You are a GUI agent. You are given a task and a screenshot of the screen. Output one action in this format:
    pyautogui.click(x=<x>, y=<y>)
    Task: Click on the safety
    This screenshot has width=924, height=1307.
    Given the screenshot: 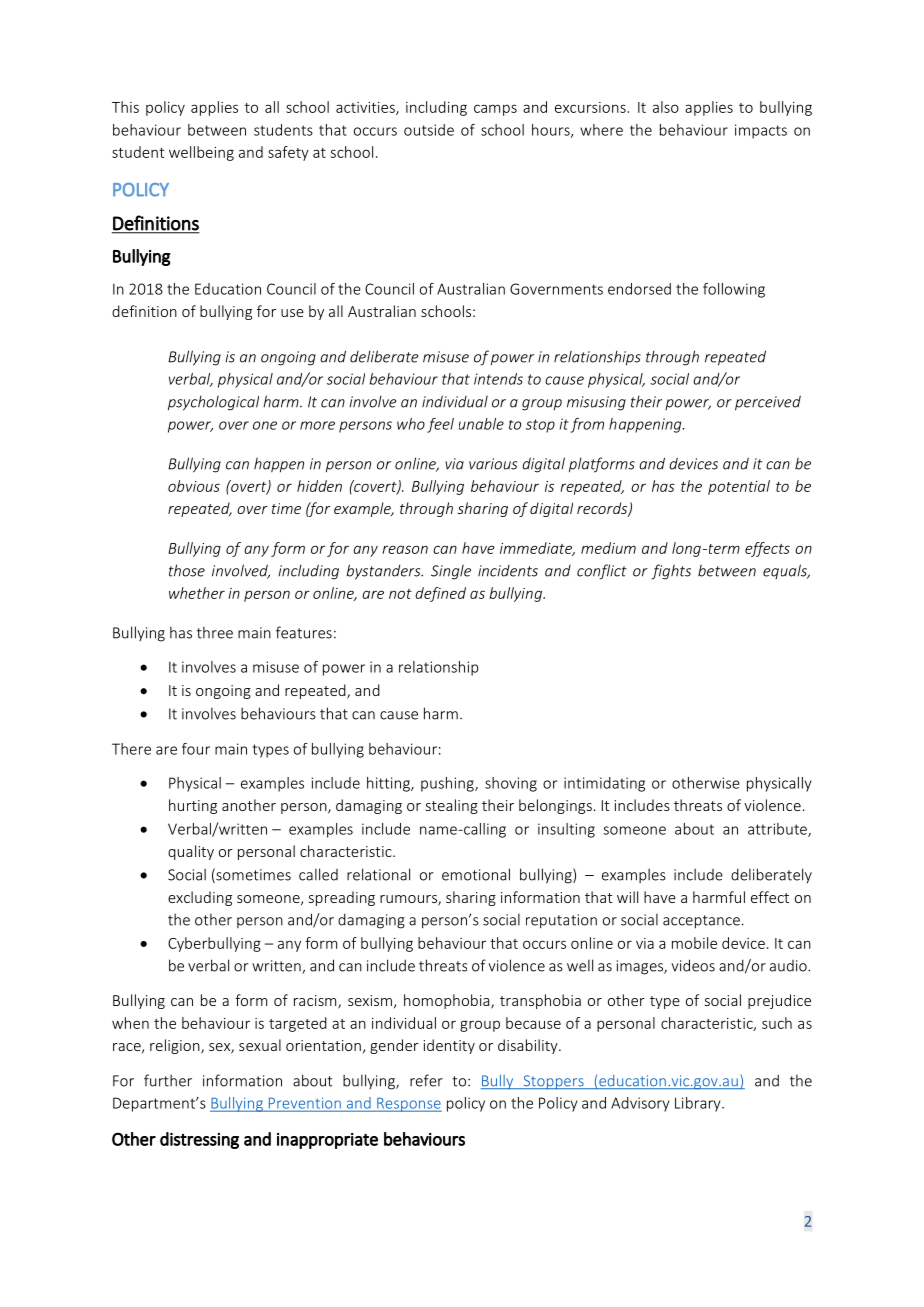 What is the action you would take?
    pyautogui.click(x=288, y=153)
